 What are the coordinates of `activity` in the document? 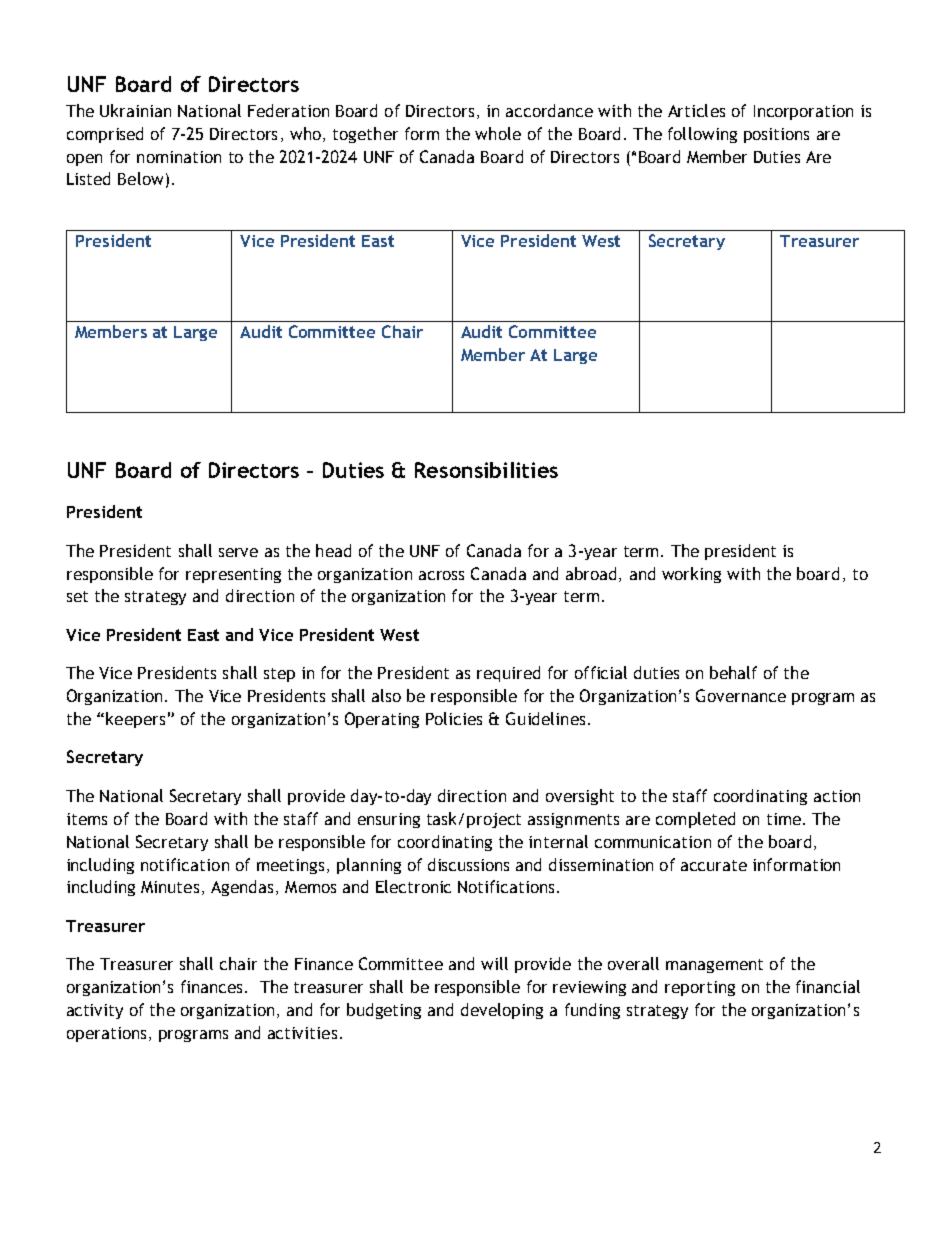 It's located at (95, 1011).
